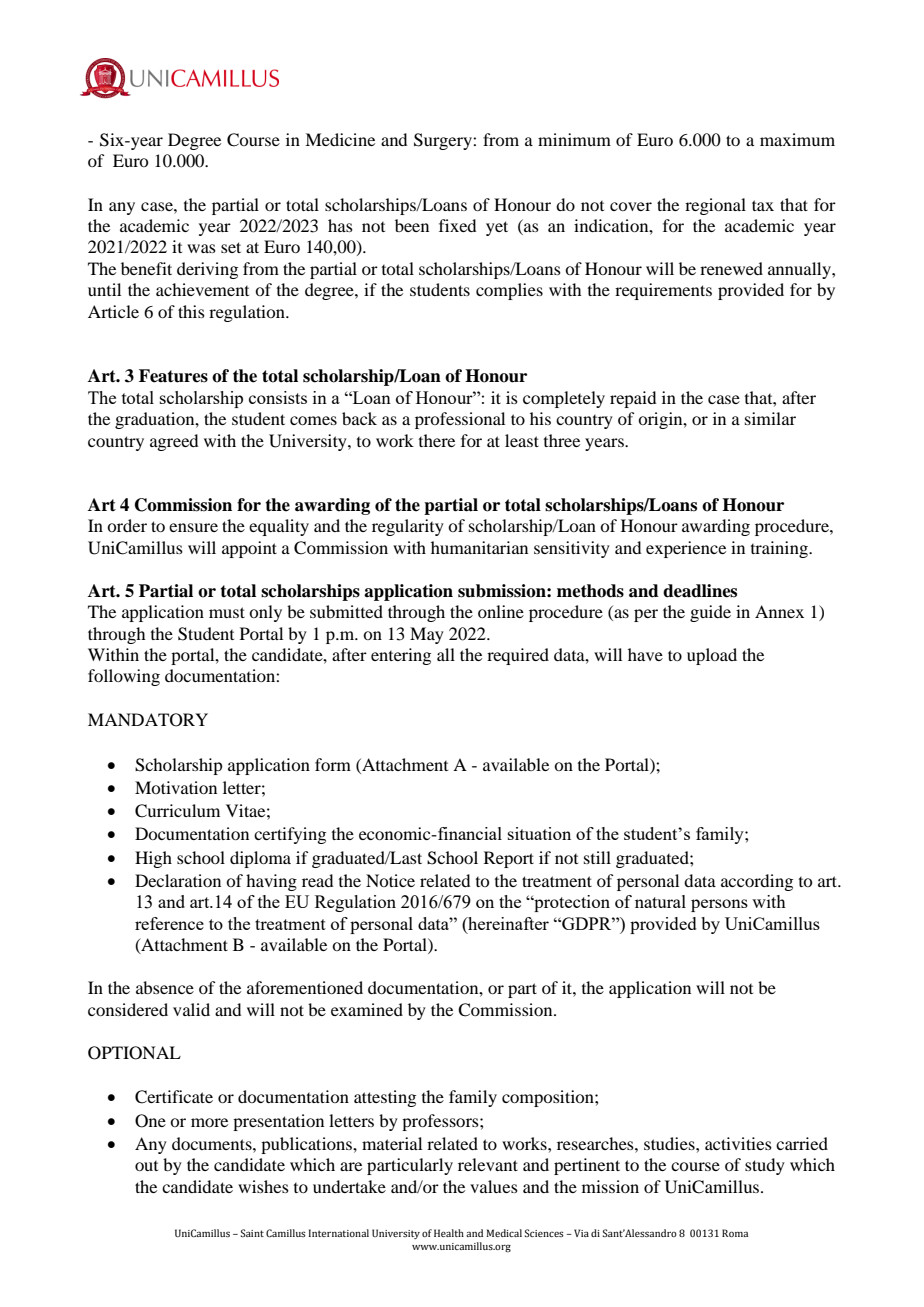  I want to click on Motivation, so click(176, 787).
